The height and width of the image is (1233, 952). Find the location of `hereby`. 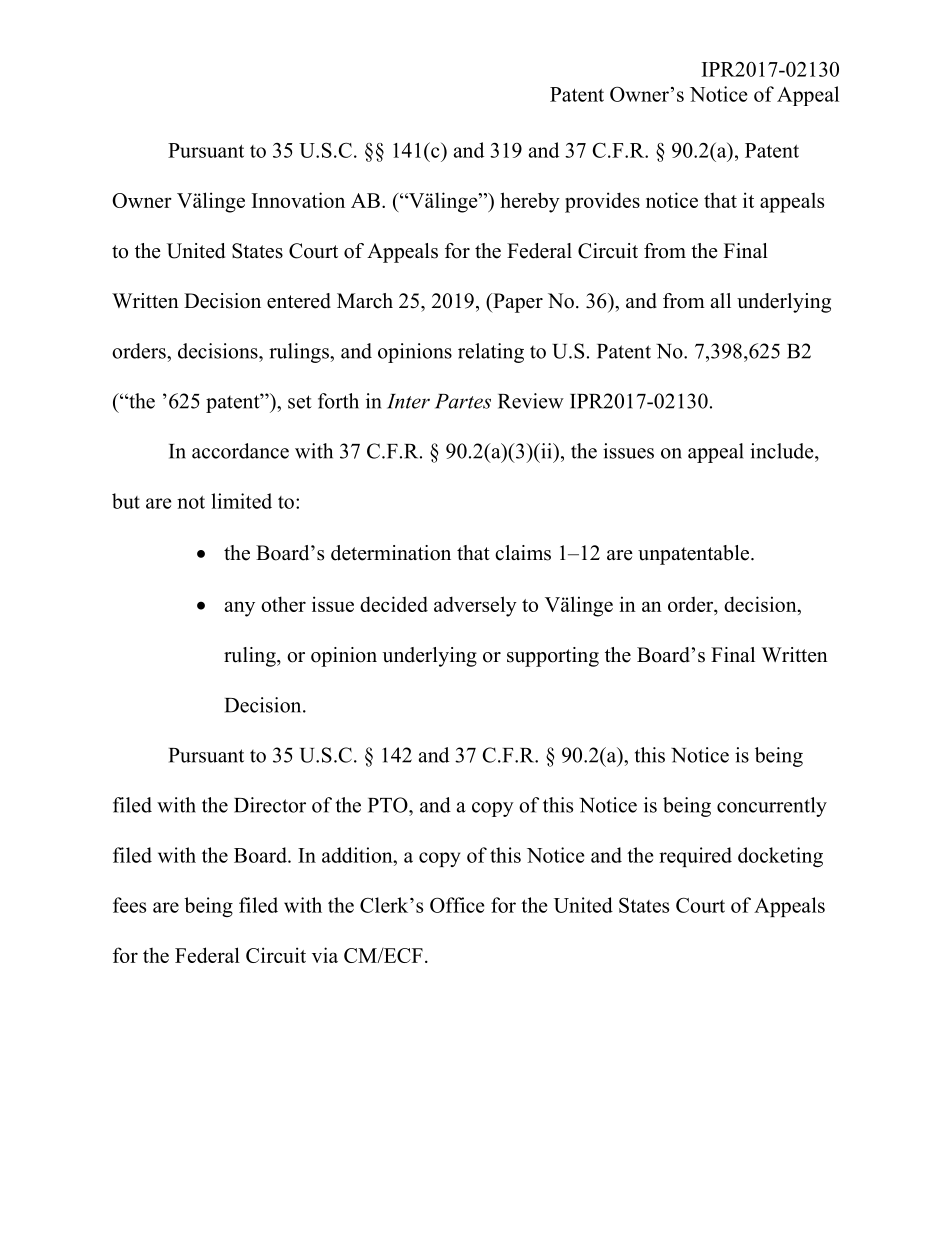

hereby is located at coordinates (530, 202).
